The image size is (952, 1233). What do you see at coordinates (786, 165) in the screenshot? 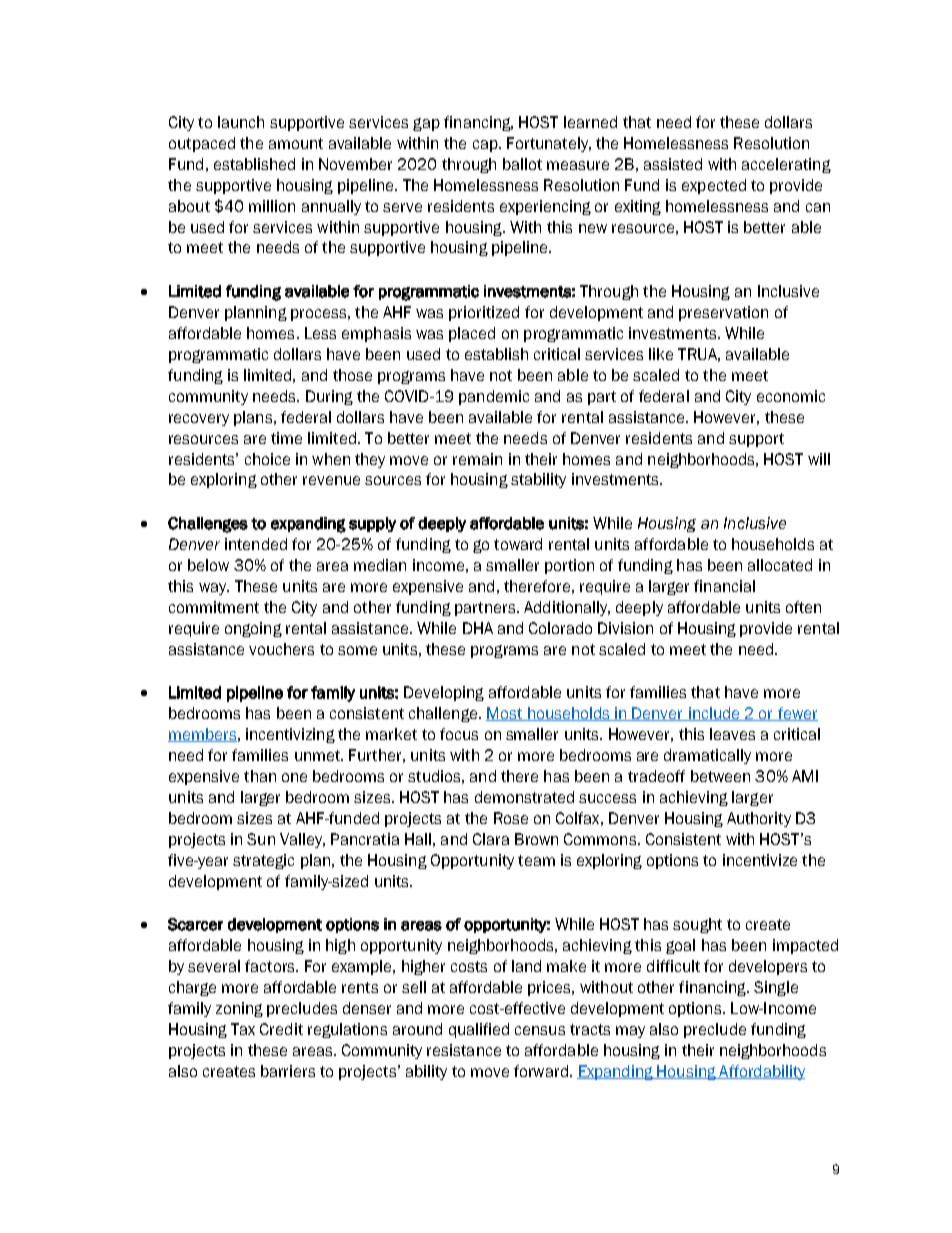
I see `accelerating` at bounding box center [786, 165].
